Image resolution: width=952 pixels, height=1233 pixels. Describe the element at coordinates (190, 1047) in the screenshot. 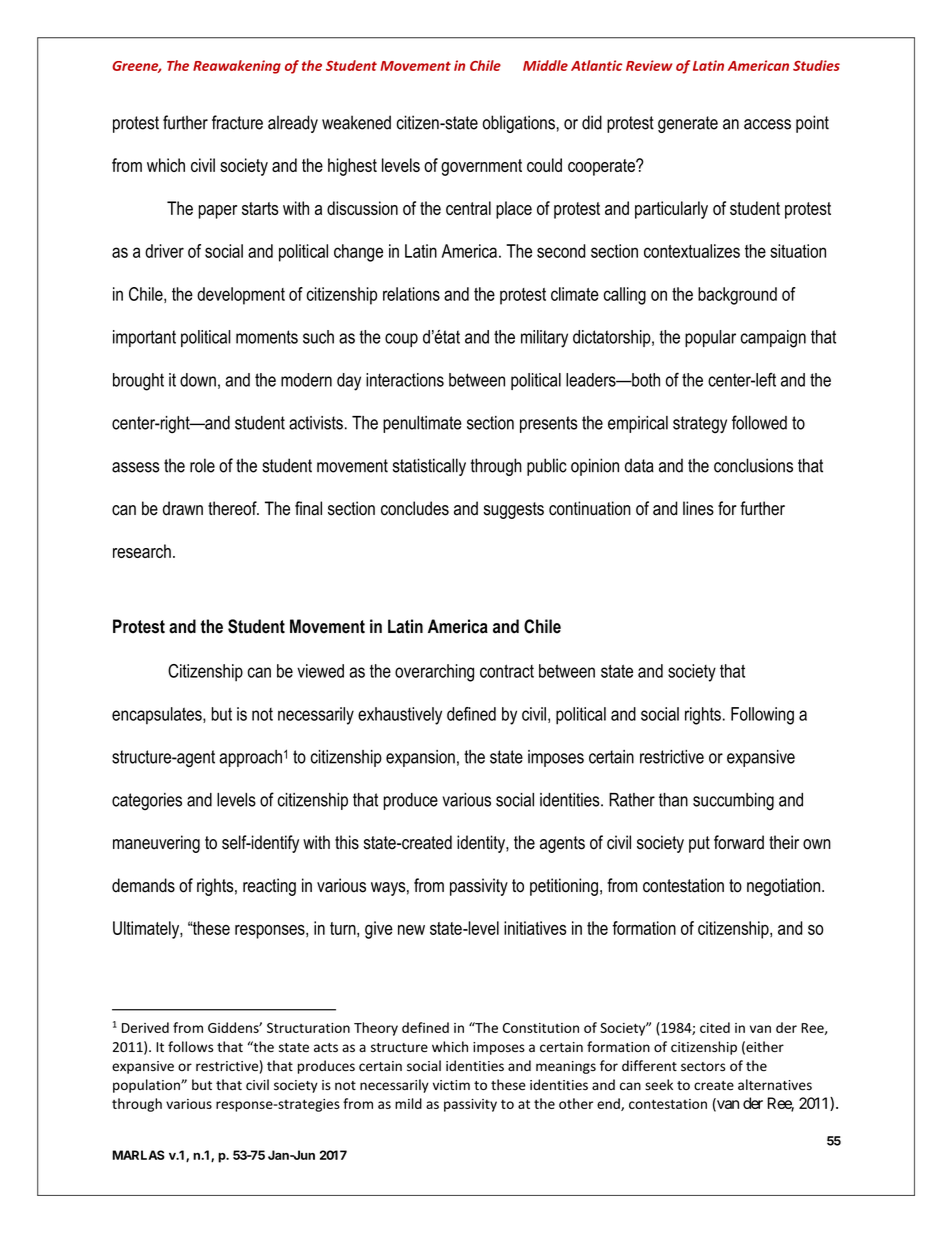

I see `follows` at that location.
